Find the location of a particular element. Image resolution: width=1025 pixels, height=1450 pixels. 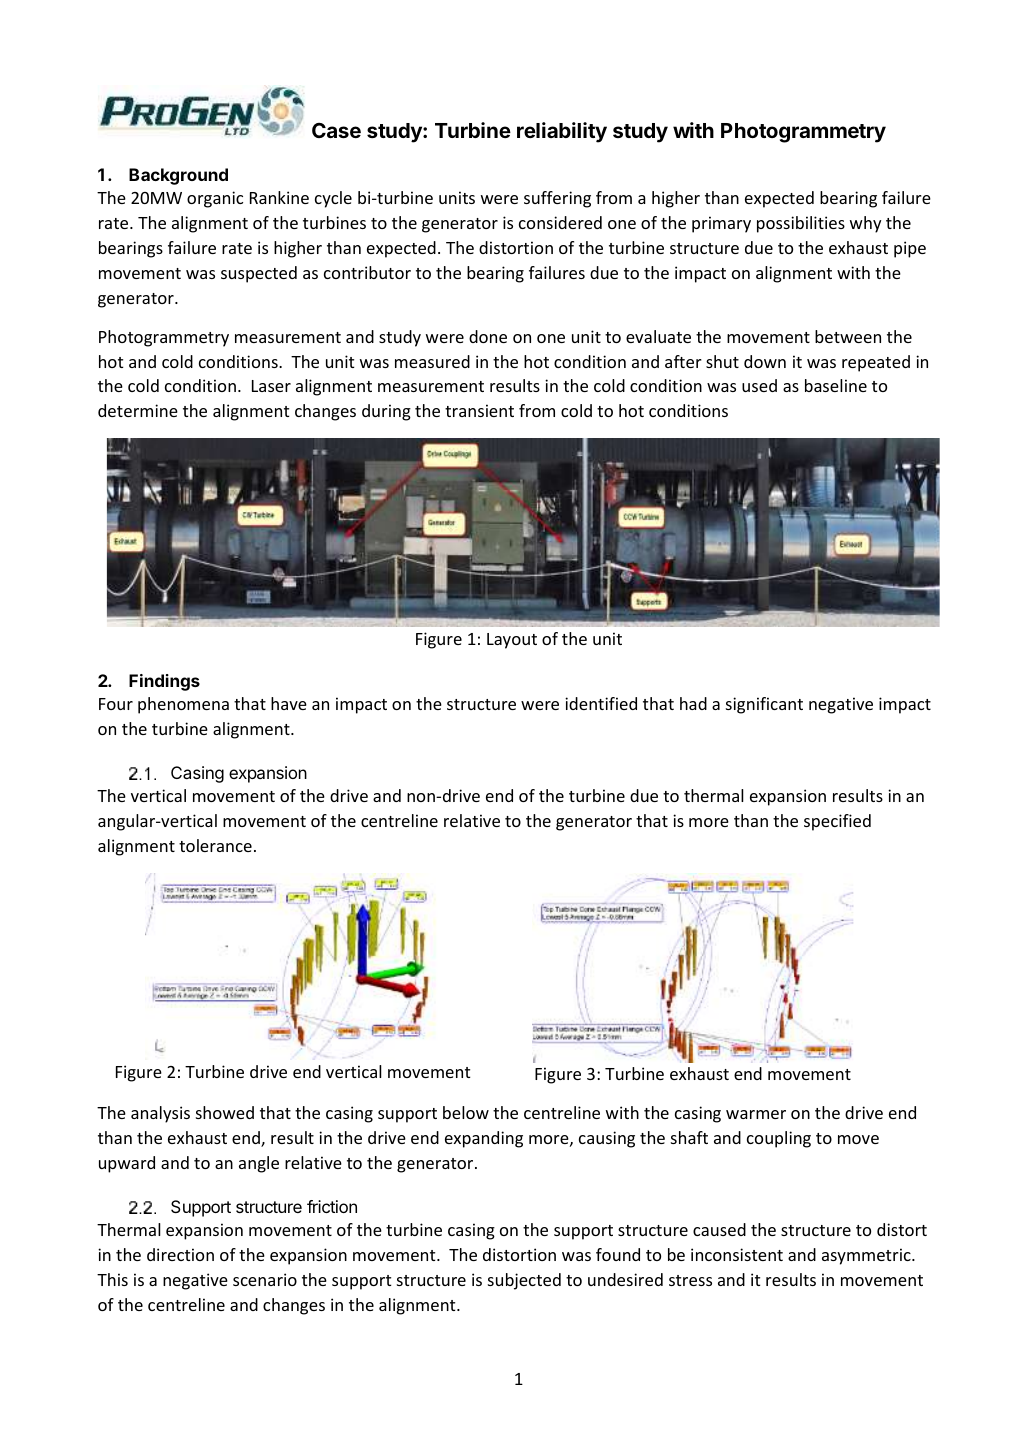

Background is located at coordinates (178, 176).
